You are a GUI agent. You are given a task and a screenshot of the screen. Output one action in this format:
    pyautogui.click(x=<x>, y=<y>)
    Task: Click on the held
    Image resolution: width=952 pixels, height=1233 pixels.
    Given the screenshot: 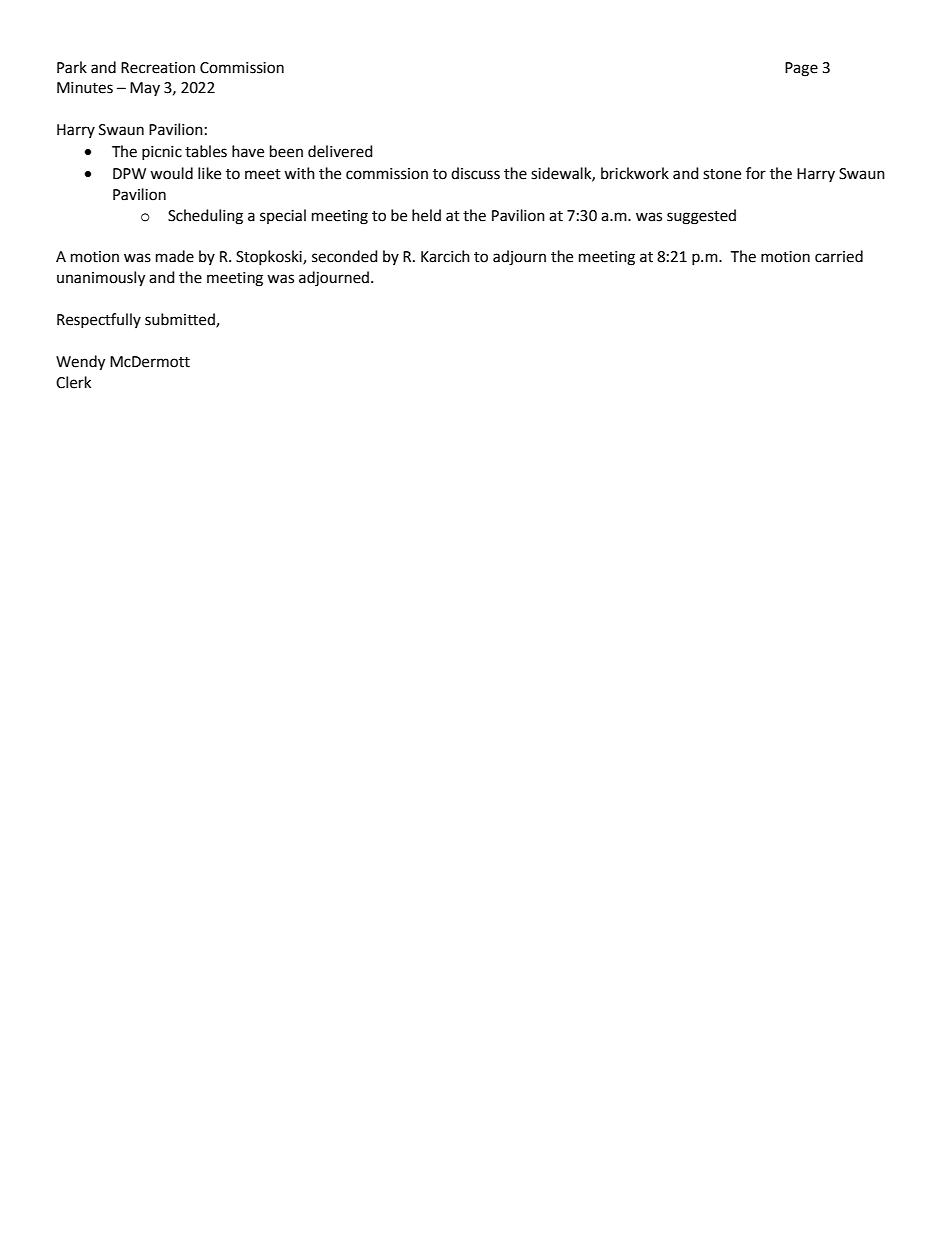 What is the action you would take?
    pyautogui.click(x=426, y=215)
